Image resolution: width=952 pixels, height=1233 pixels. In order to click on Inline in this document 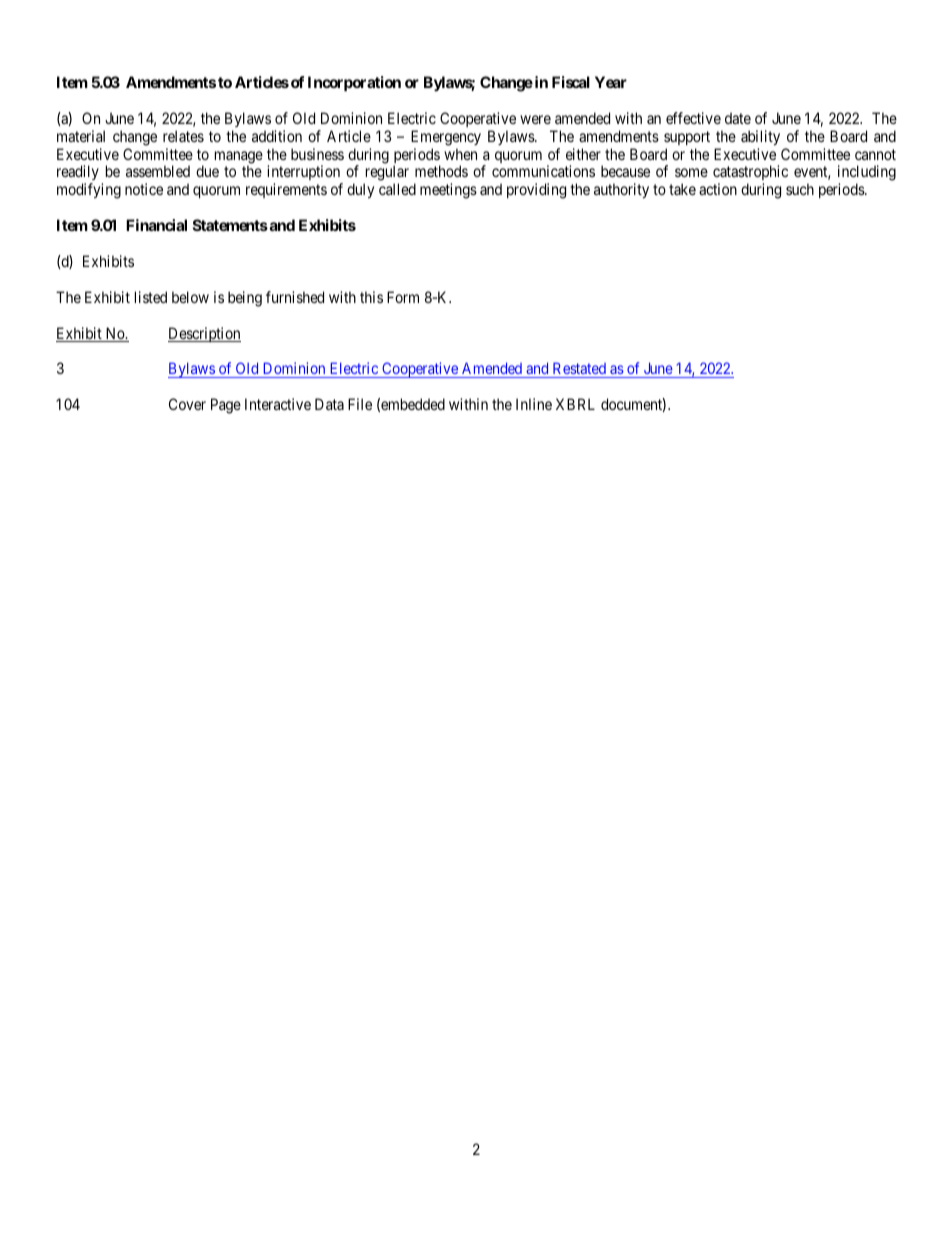, I will do `click(534, 404)`.
